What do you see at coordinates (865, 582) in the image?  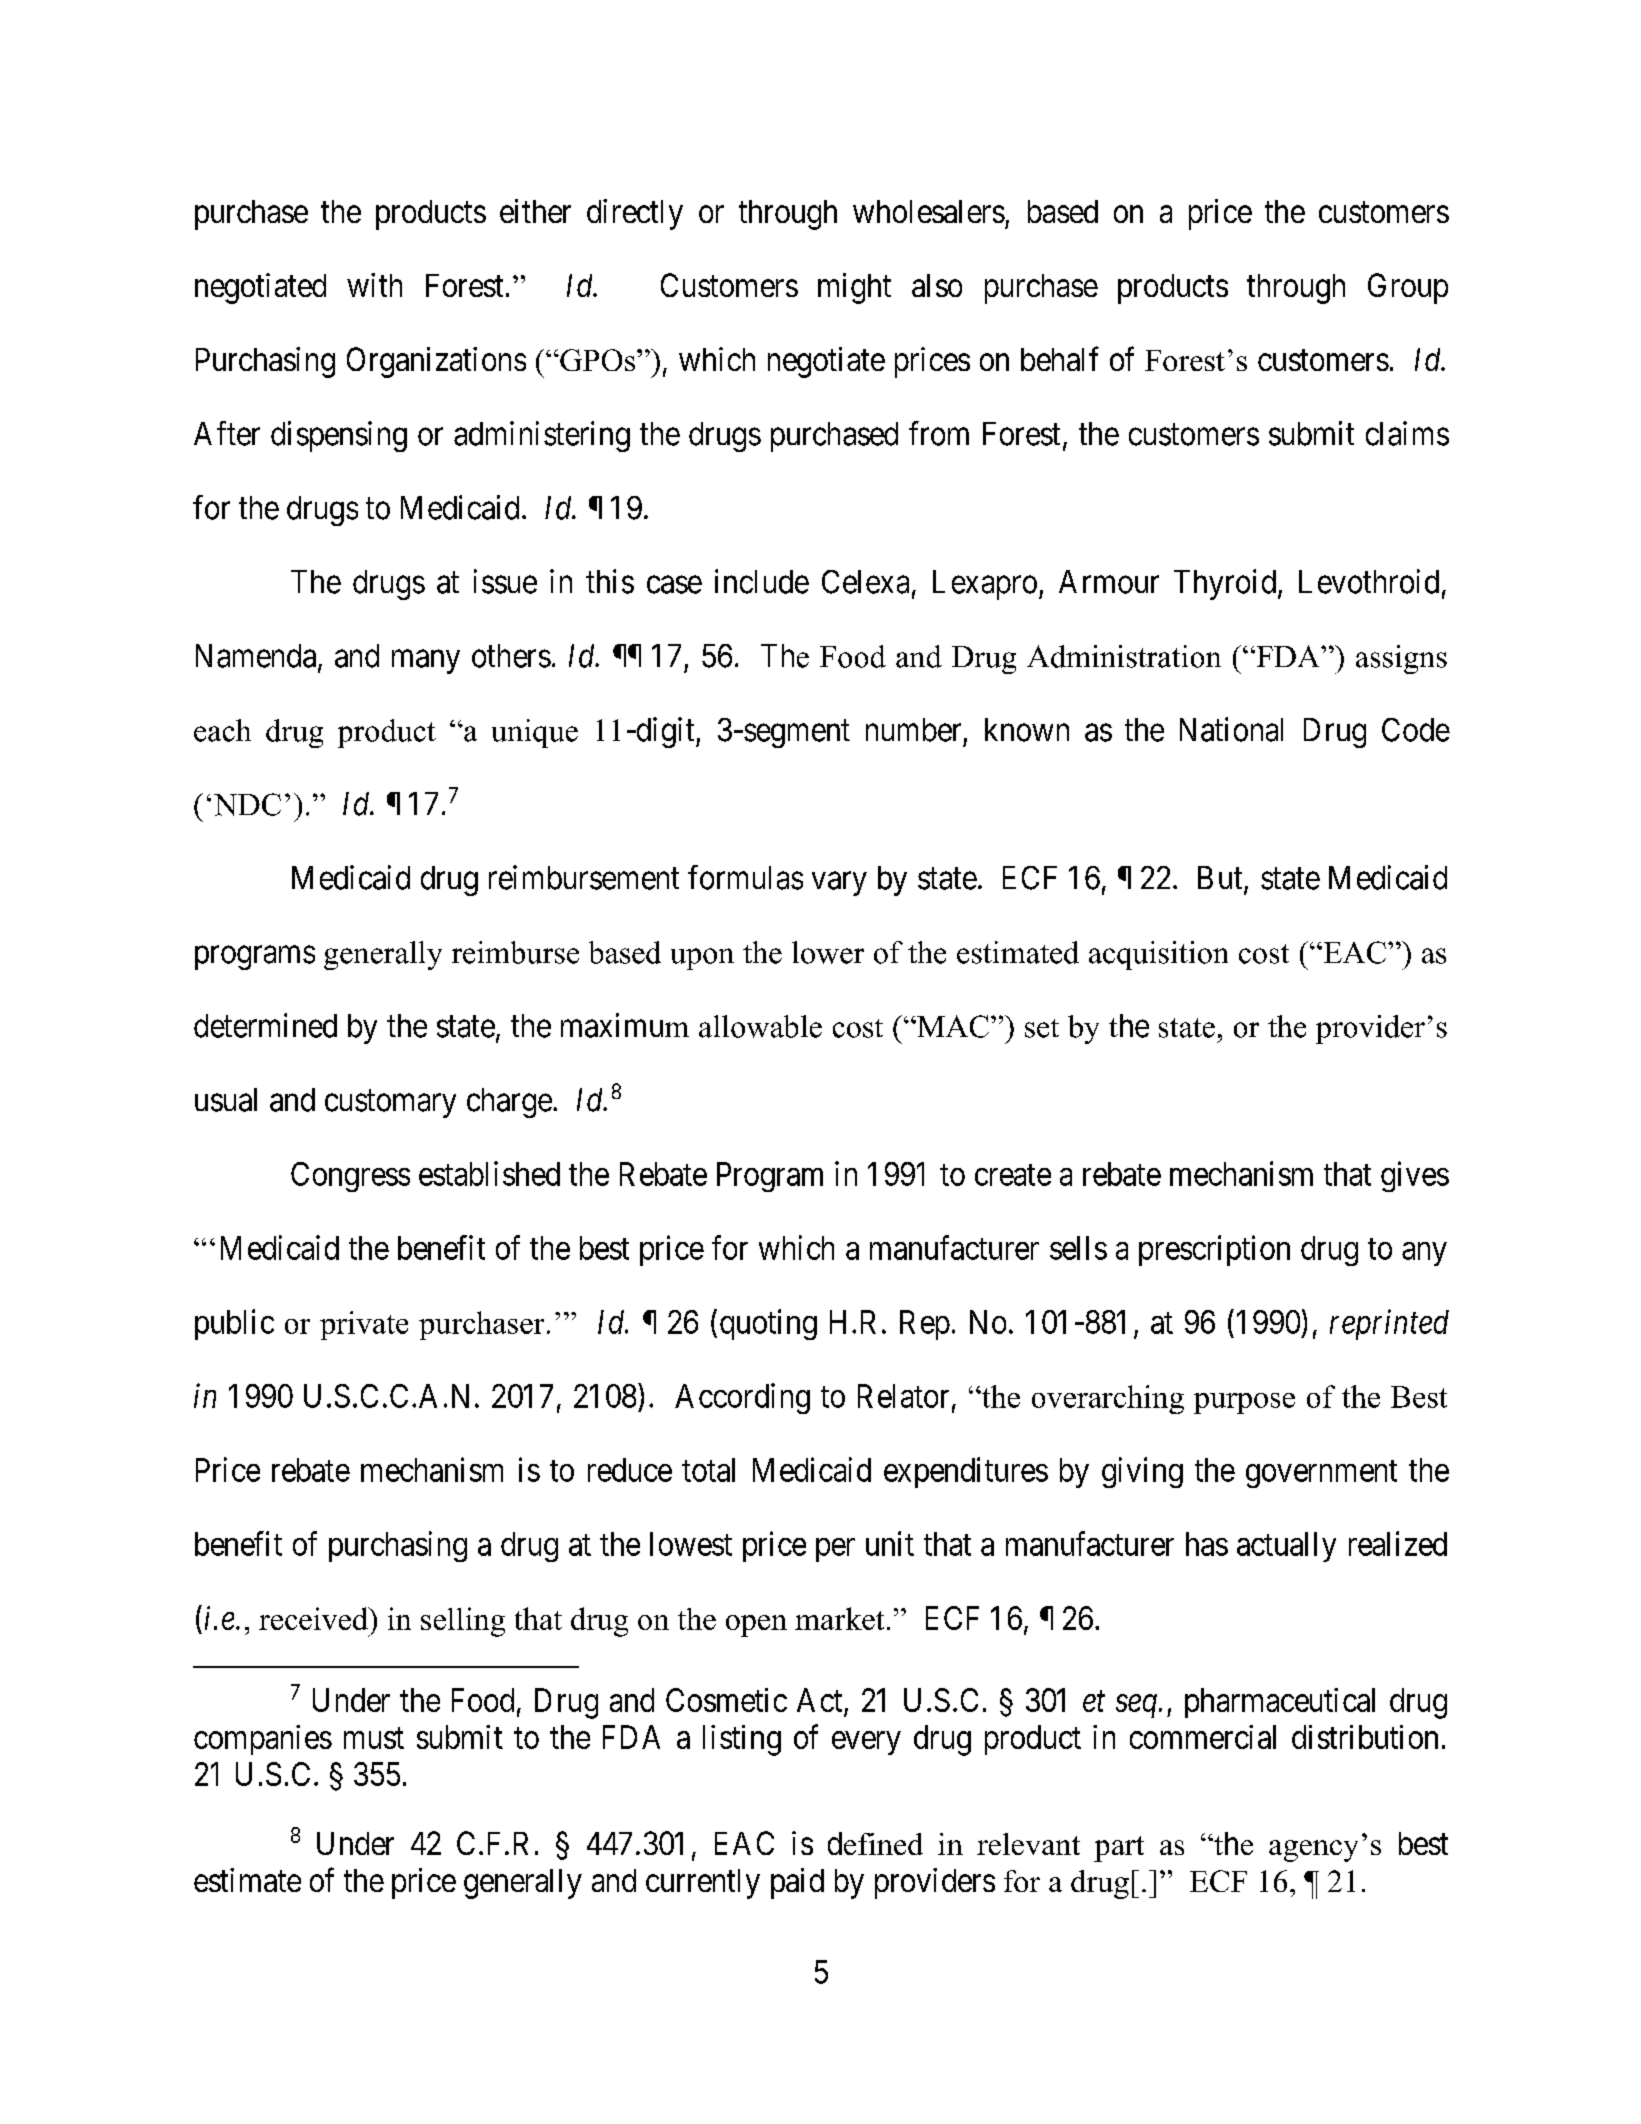 I see `Celexa` at bounding box center [865, 582].
